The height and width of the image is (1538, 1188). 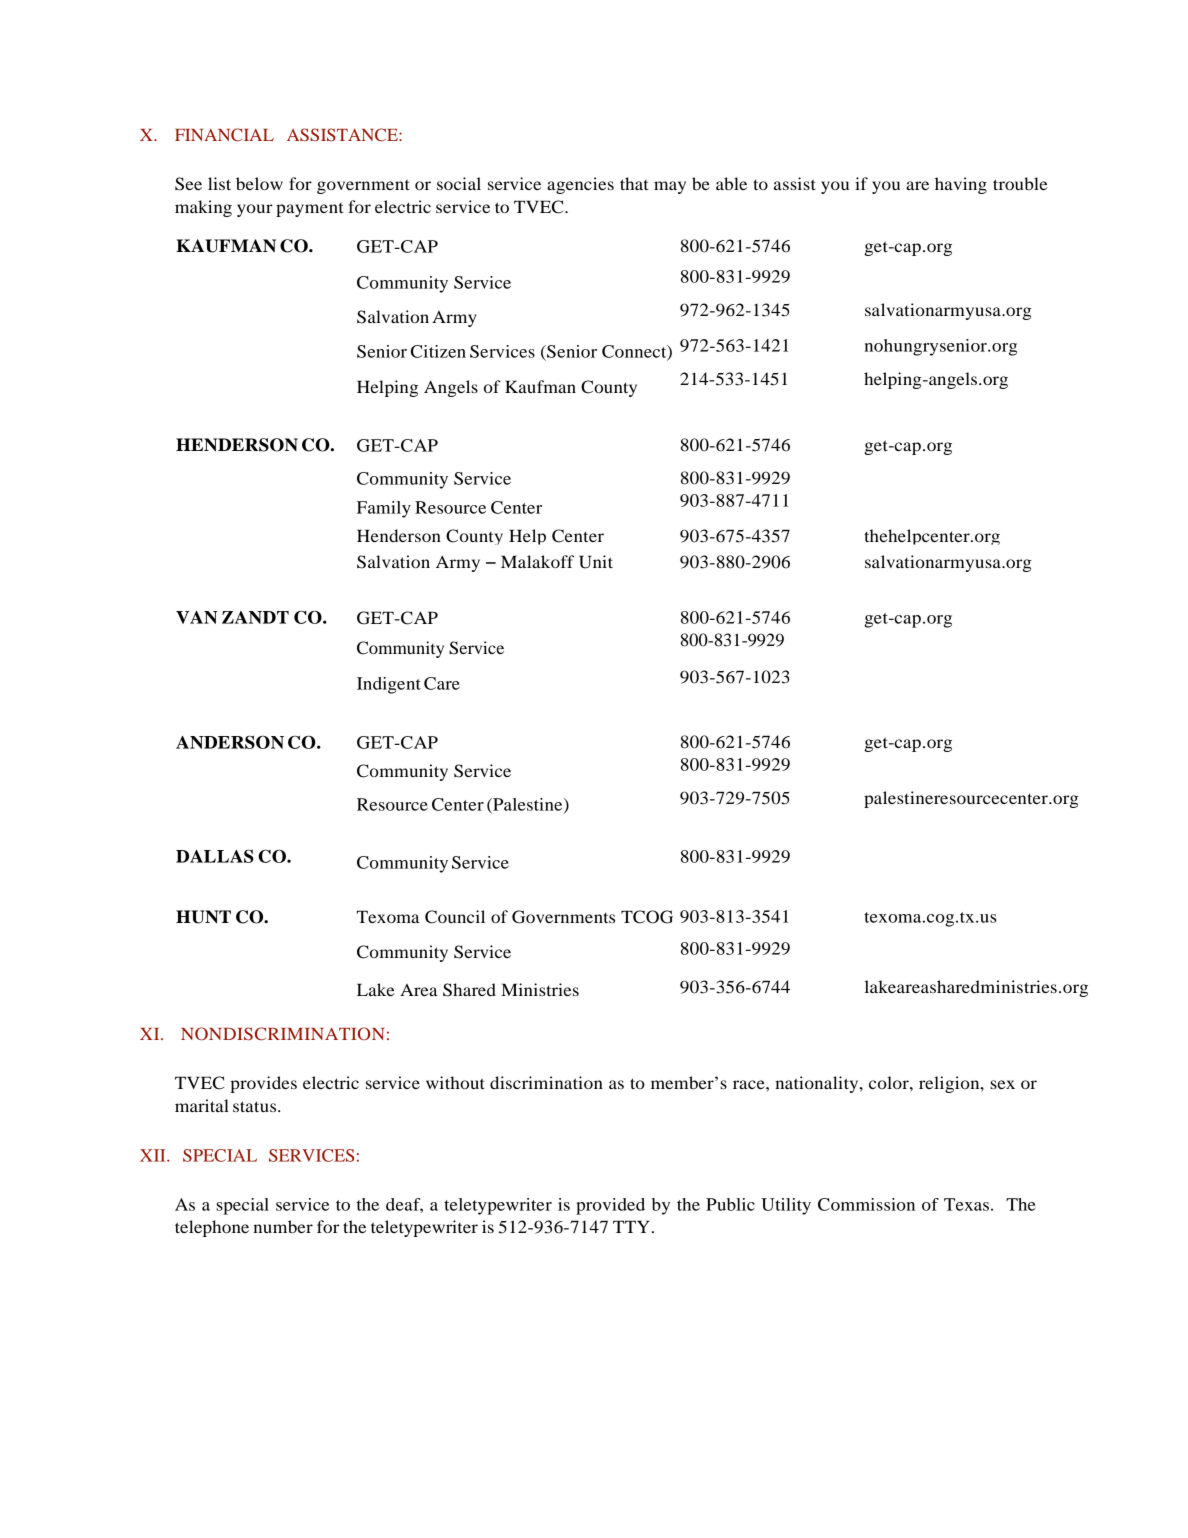 What do you see at coordinates (283, 1226) in the image?
I see `number` at bounding box center [283, 1226].
